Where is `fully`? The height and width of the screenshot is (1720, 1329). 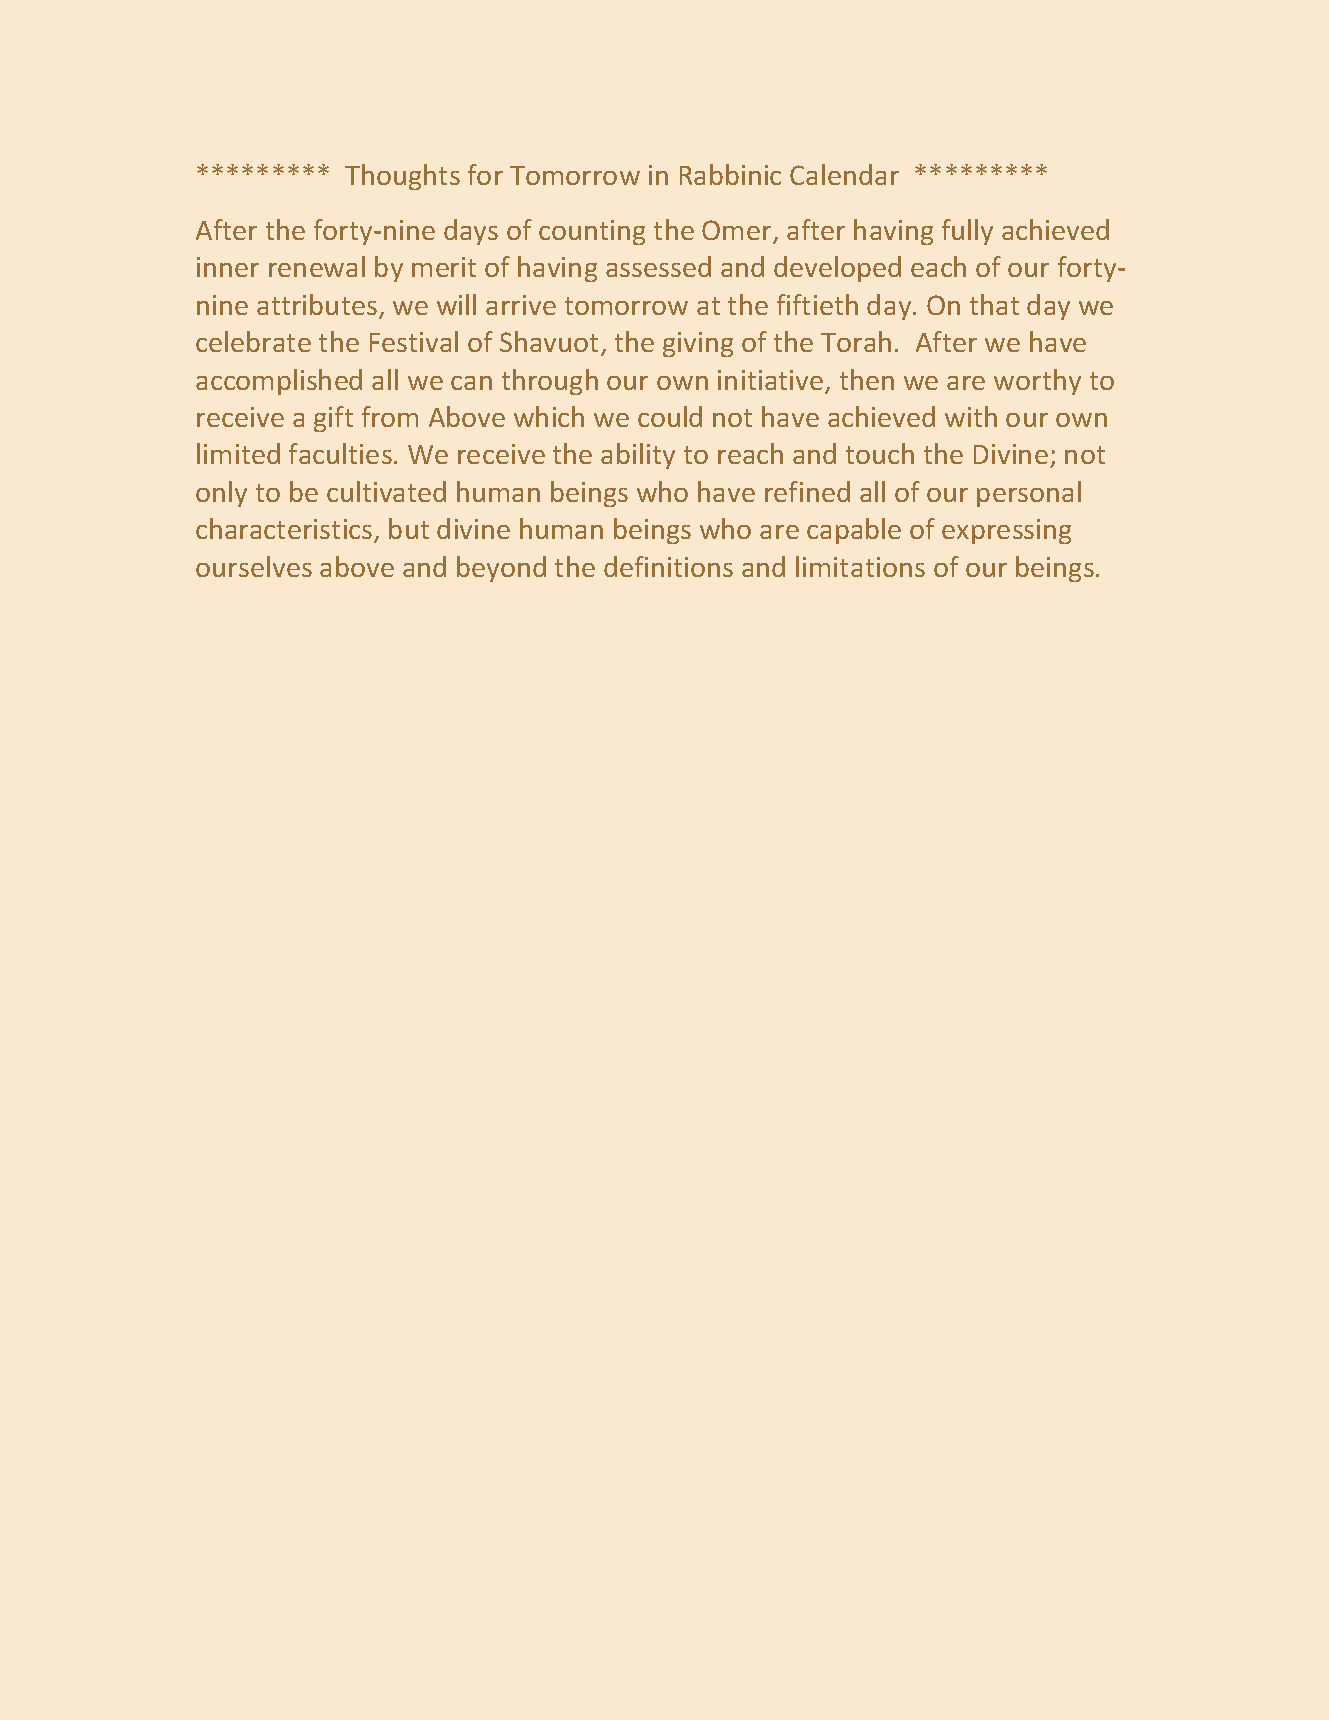
fully is located at coordinates (967, 232).
